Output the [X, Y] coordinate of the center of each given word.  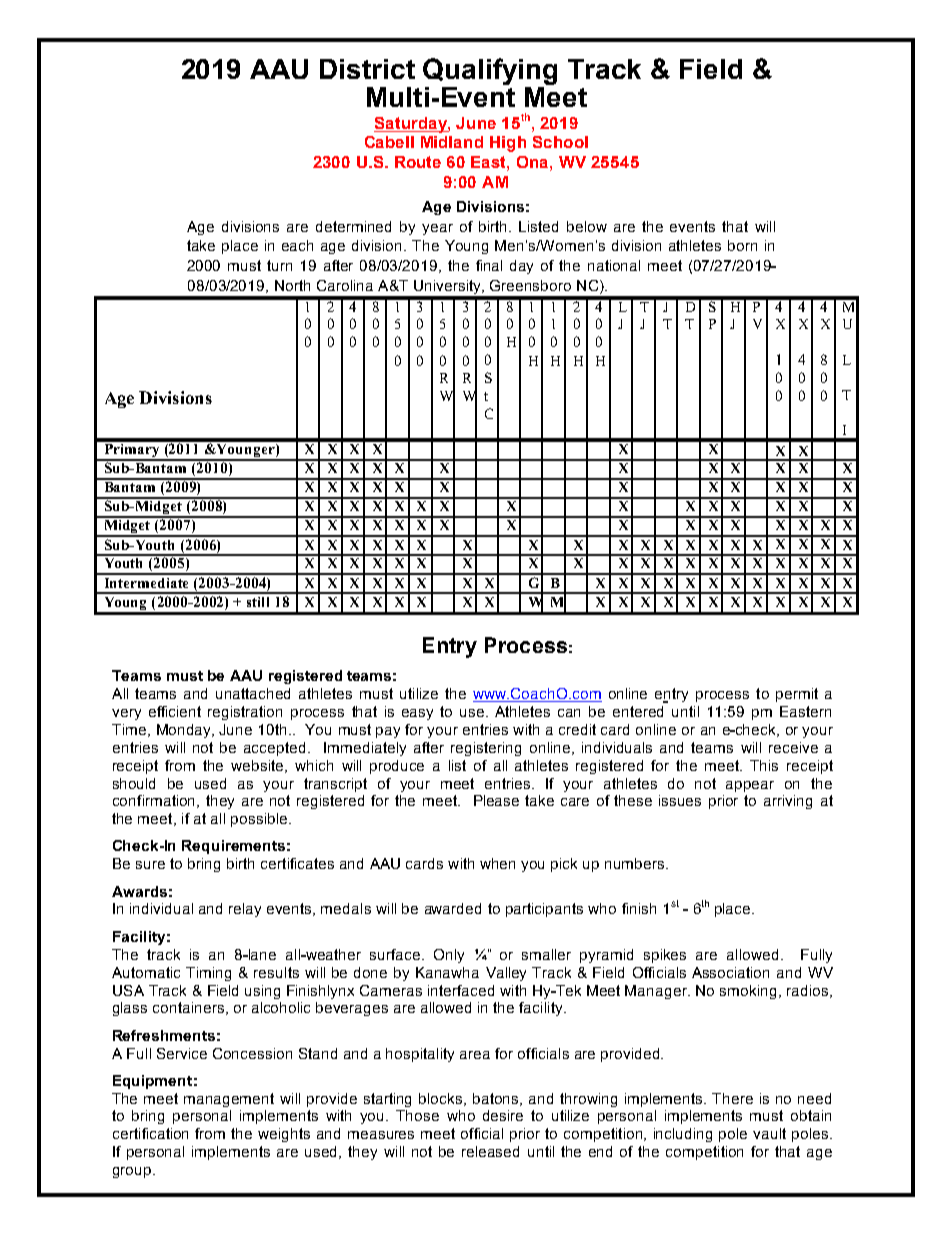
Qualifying [490, 73]
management [229, 1100]
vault [769, 1133]
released [490, 1151]
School [560, 142]
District [367, 69]
